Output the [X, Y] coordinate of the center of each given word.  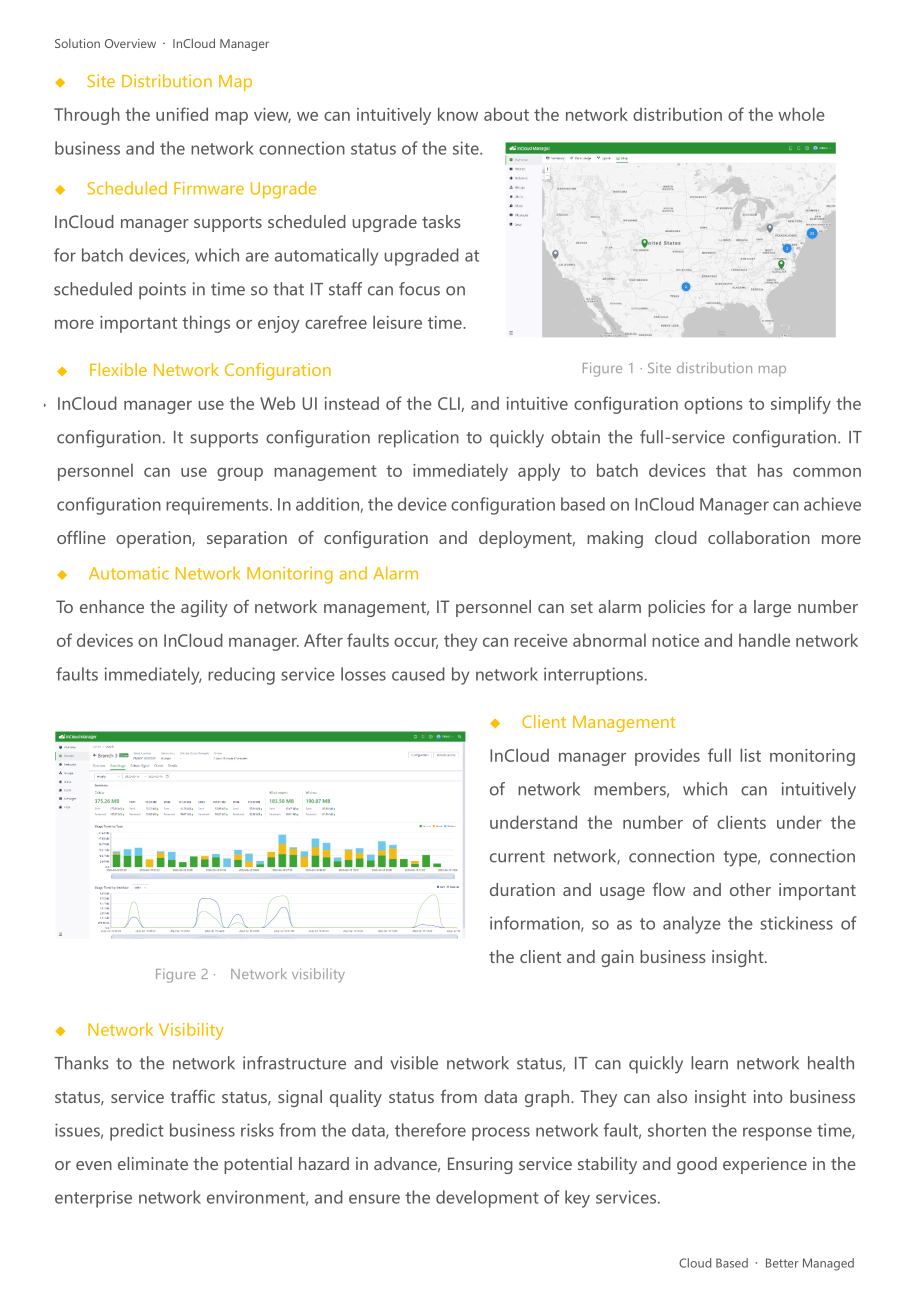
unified [182, 114]
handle [764, 640]
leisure [397, 322]
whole [801, 114]
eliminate [153, 1163]
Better [782, 1263]
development [487, 1199]
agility [204, 608]
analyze [692, 925]
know [458, 114]
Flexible [118, 369]
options [713, 405]
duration [522, 889]
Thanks [81, 1063]
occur [416, 643]
